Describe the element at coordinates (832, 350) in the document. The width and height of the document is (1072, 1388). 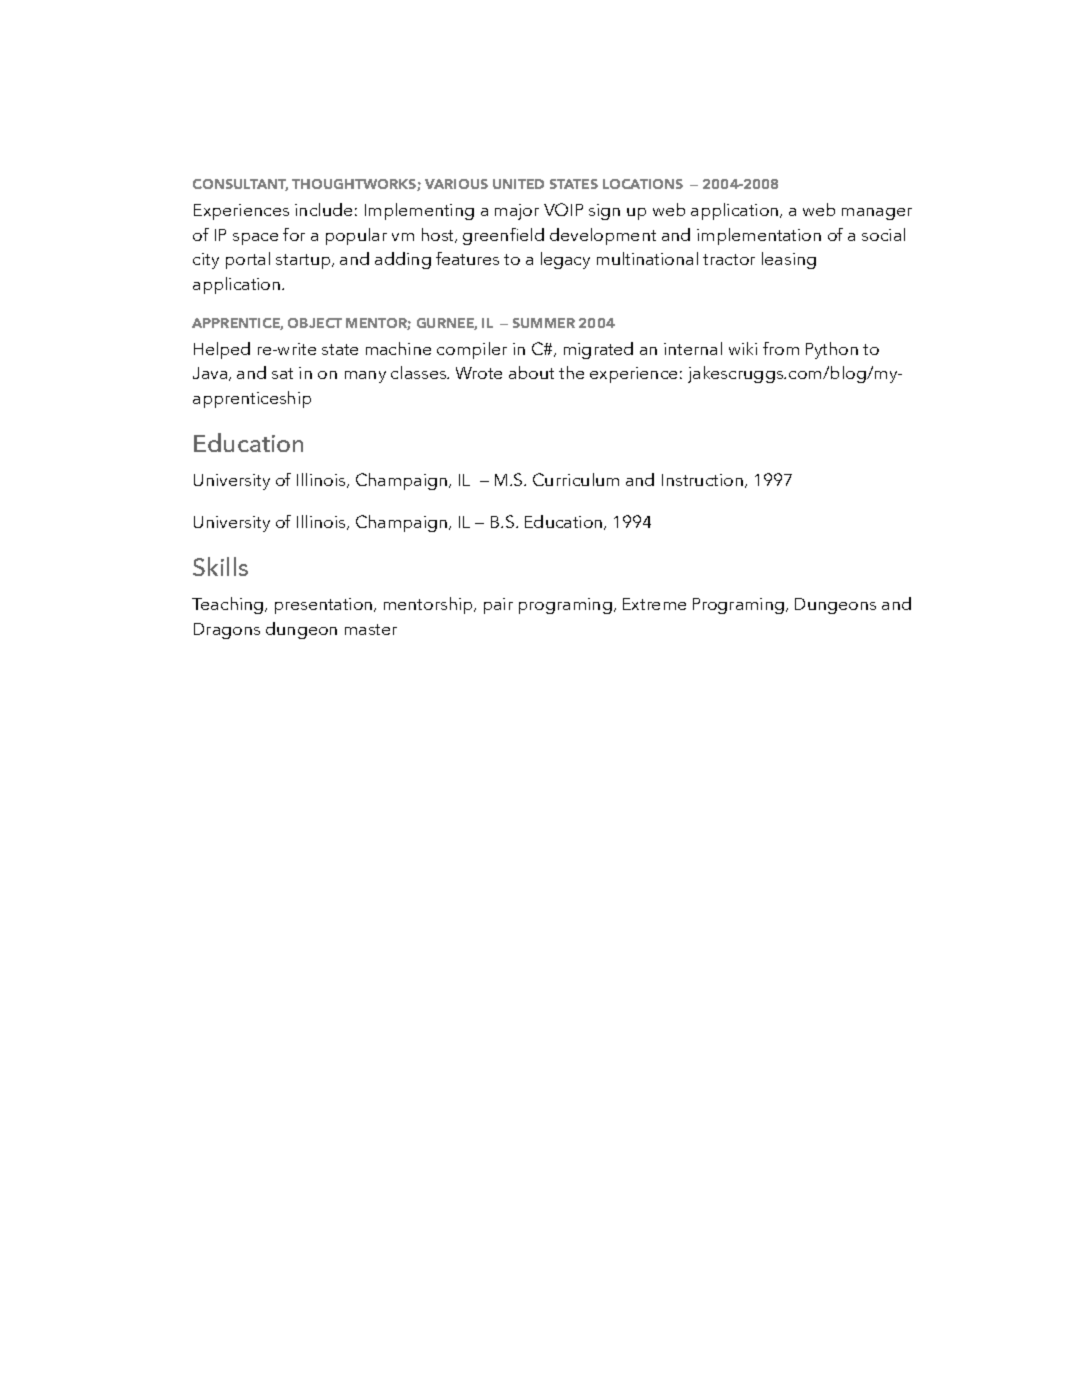
I see `Python` at that location.
